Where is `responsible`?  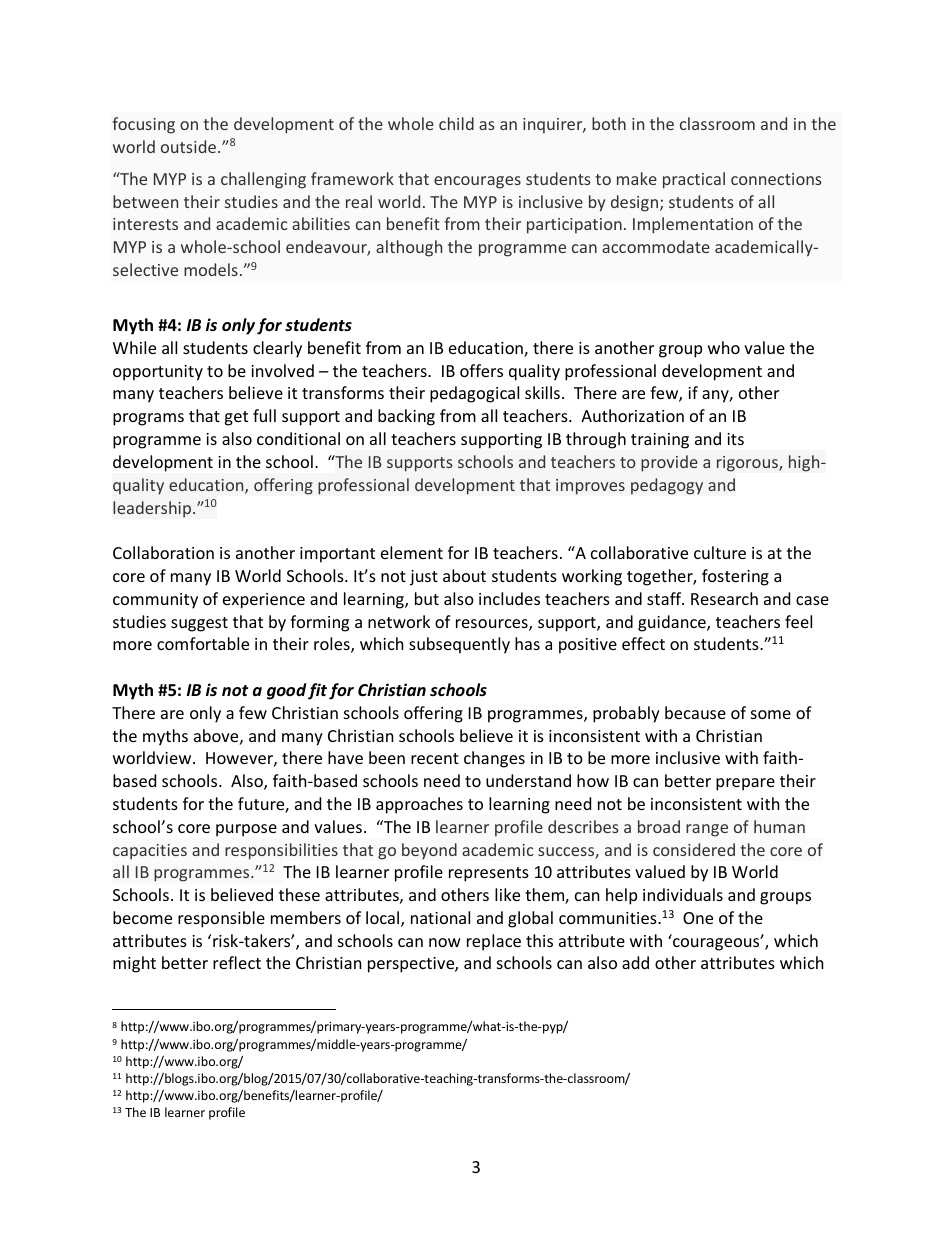 responsible is located at coordinates (221, 919).
